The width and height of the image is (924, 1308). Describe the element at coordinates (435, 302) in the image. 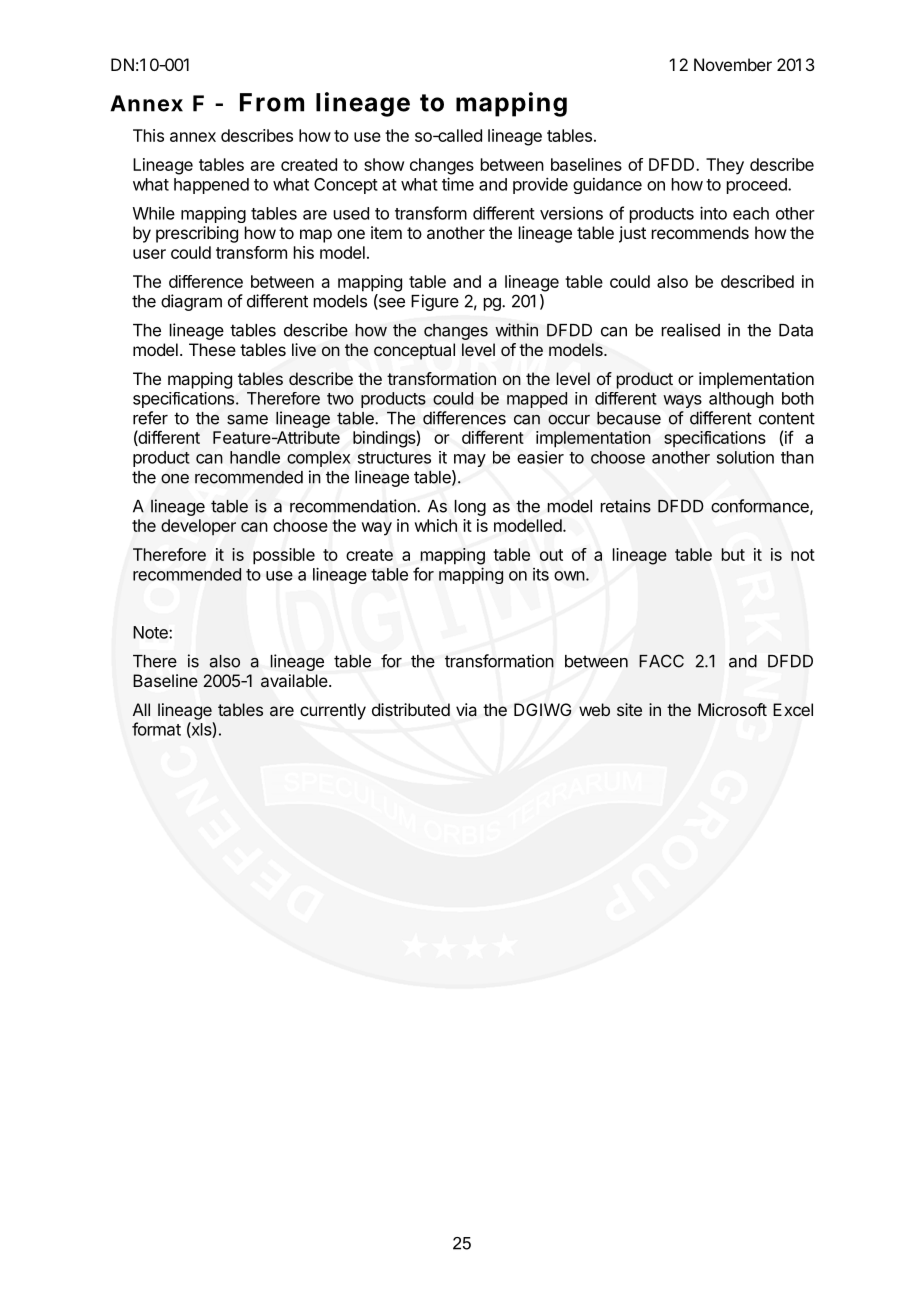

I see `Figure` at that location.
